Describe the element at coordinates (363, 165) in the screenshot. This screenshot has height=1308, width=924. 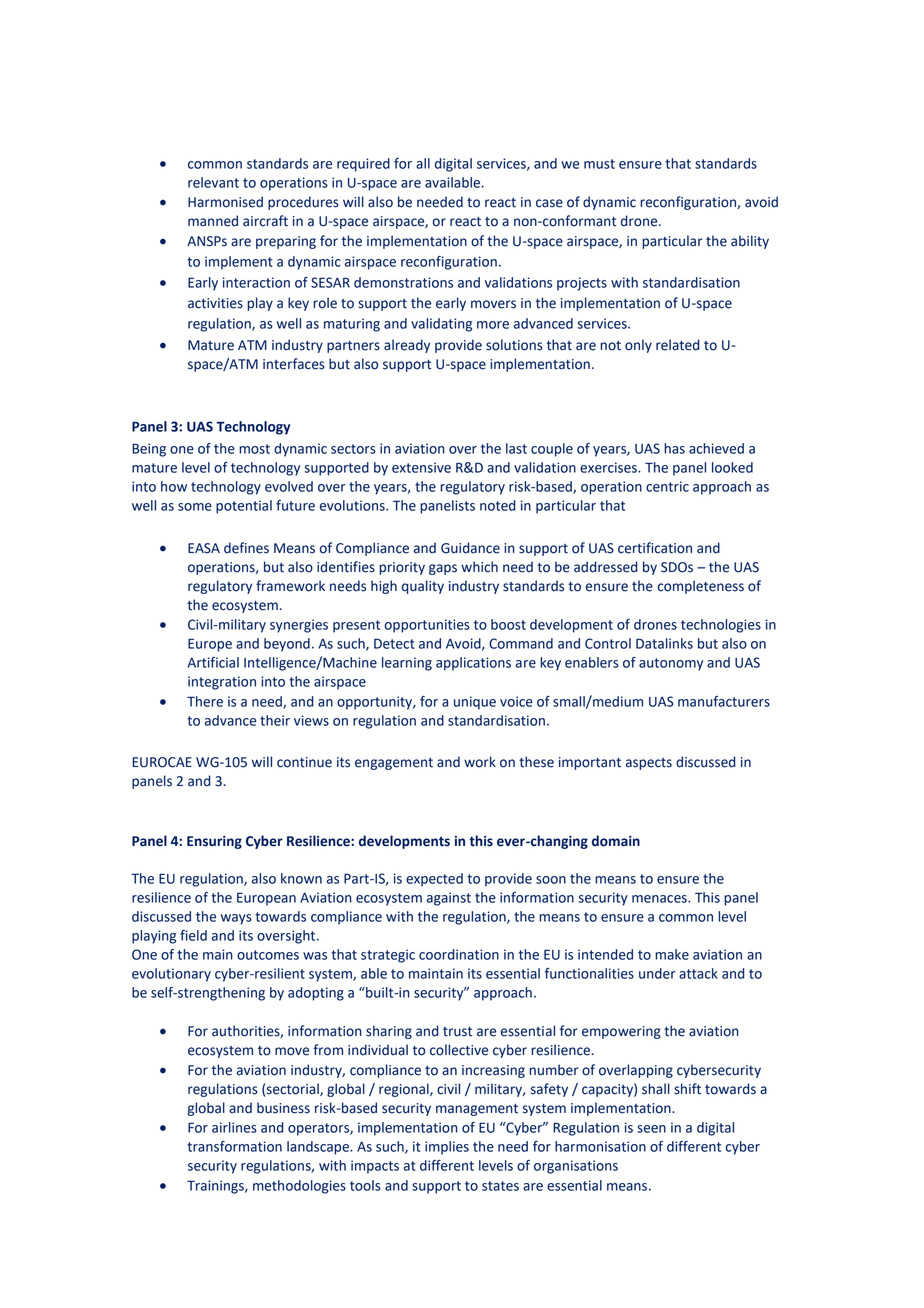
I see `required` at that location.
